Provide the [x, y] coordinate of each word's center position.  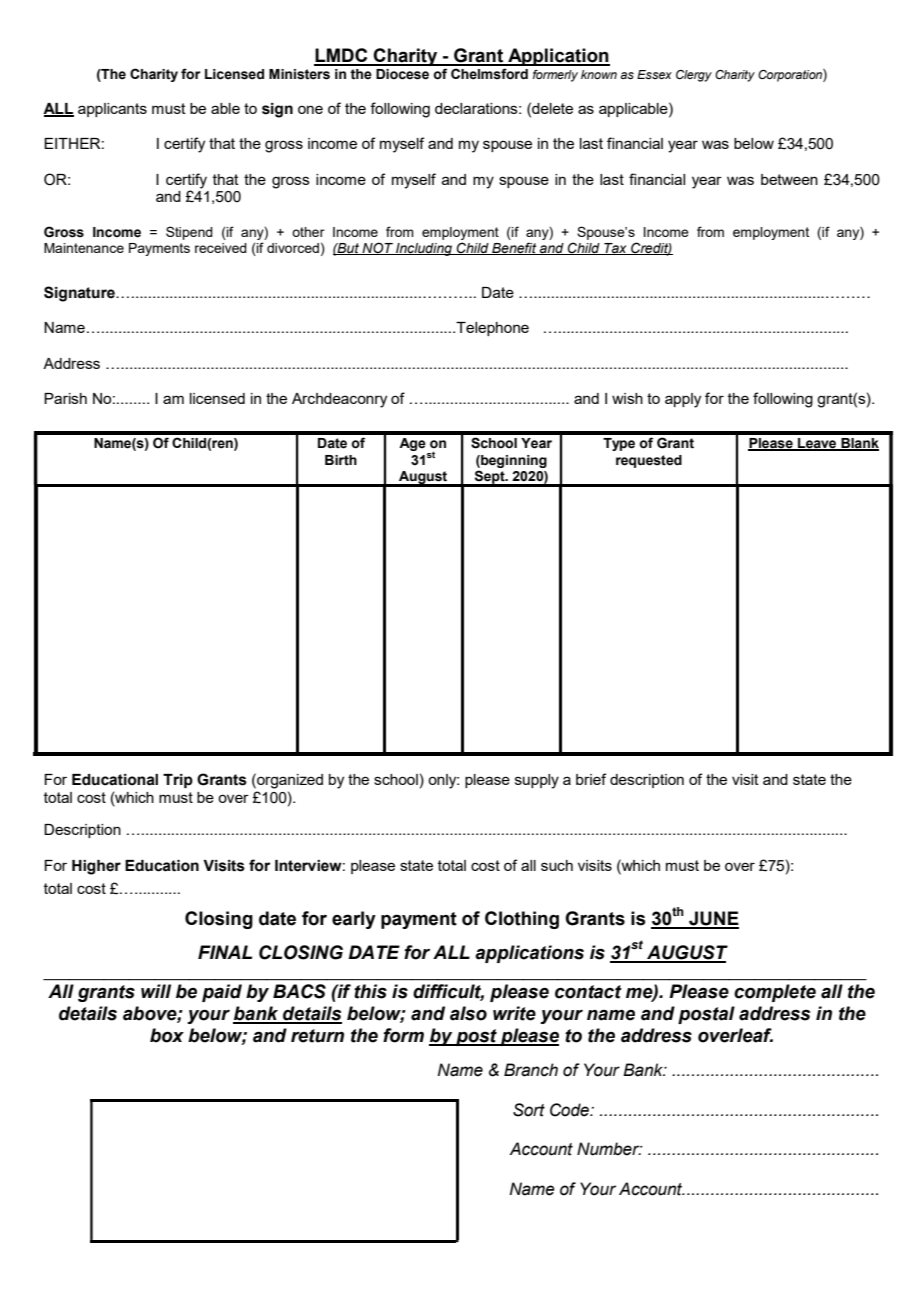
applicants [112, 110]
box [167, 1035]
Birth [341, 460]
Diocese [402, 74]
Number [609, 1149]
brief [591, 779]
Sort [529, 1110]
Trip [178, 781]
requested [649, 461]
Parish [65, 398]
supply [537, 781]
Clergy [694, 76]
